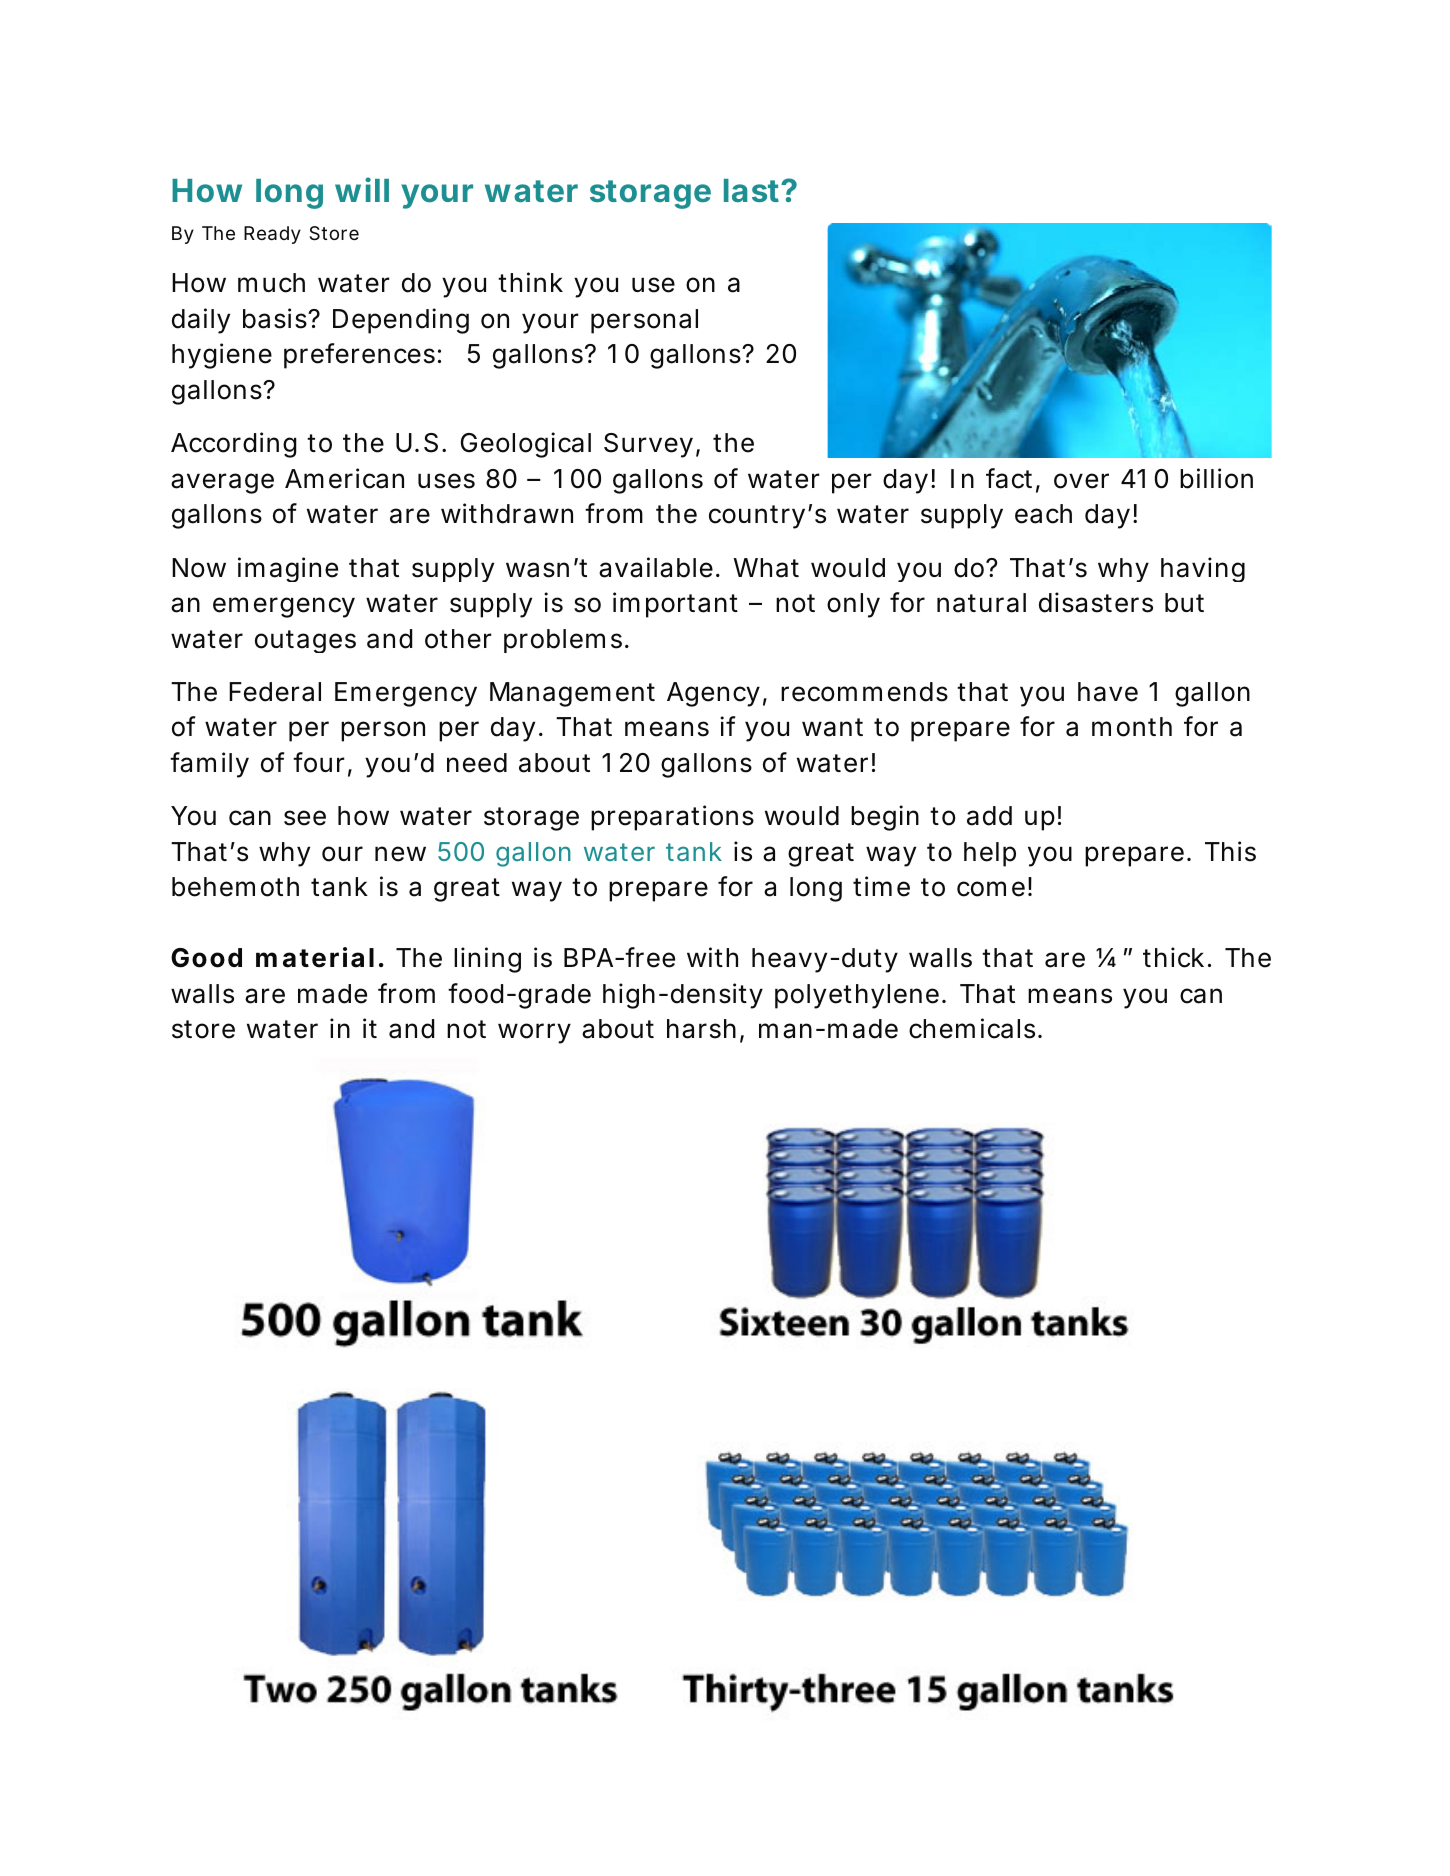 The image size is (1450, 1876). Describe the element at coordinates (315, 957) in the screenshot. I see `material` at that location.
